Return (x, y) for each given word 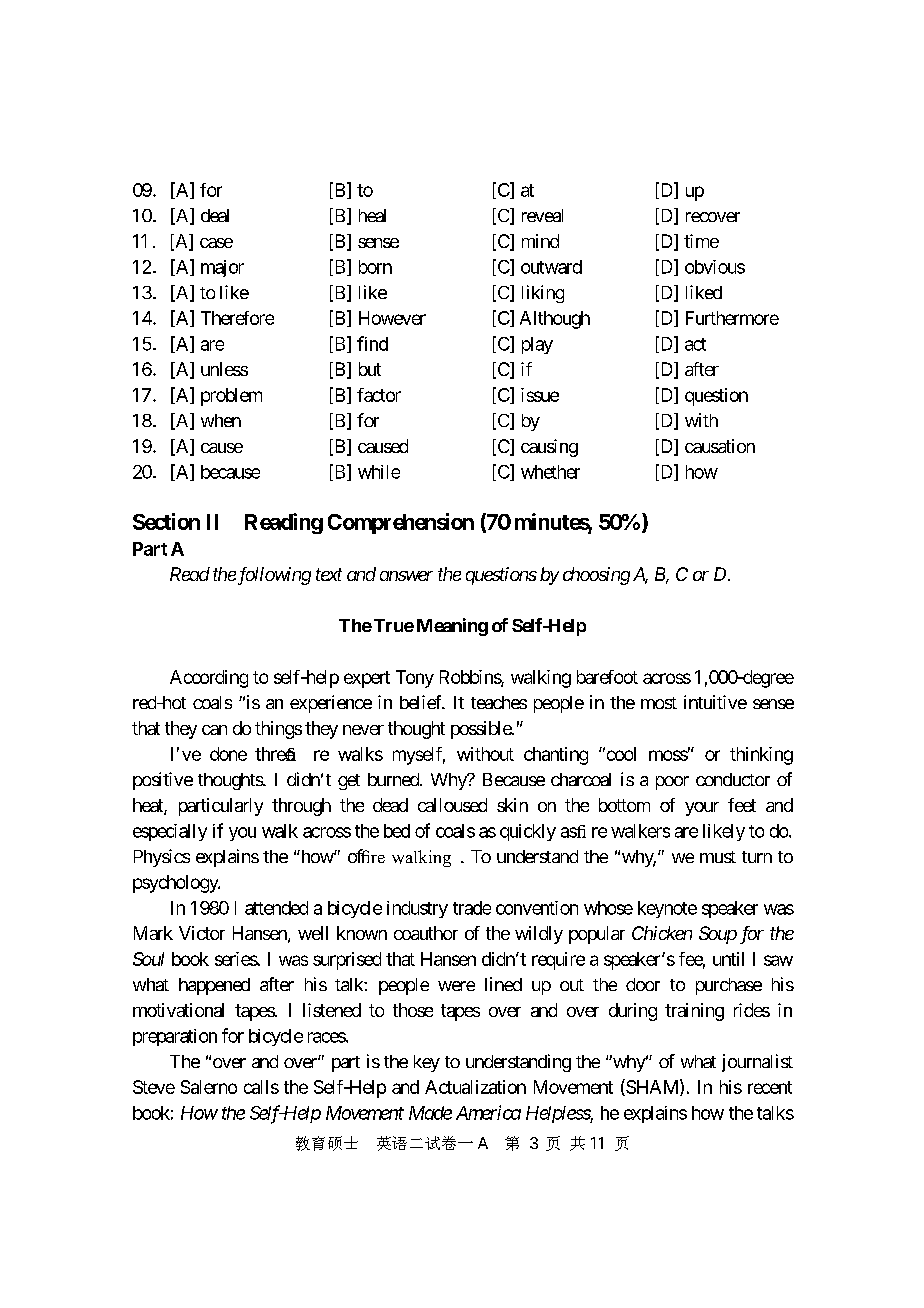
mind (540, 241)
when (221, 420)
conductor (733, 779)
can (214, 730)
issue (540, 395)
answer (406, 576)
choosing (596, 576)
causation (720, 446)
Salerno (209, 1087)
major (222, 268)
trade (472, 908)
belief (422, 702)
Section (166, 521)
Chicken (662, 933)
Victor (202, 933)
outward (551, 267)
